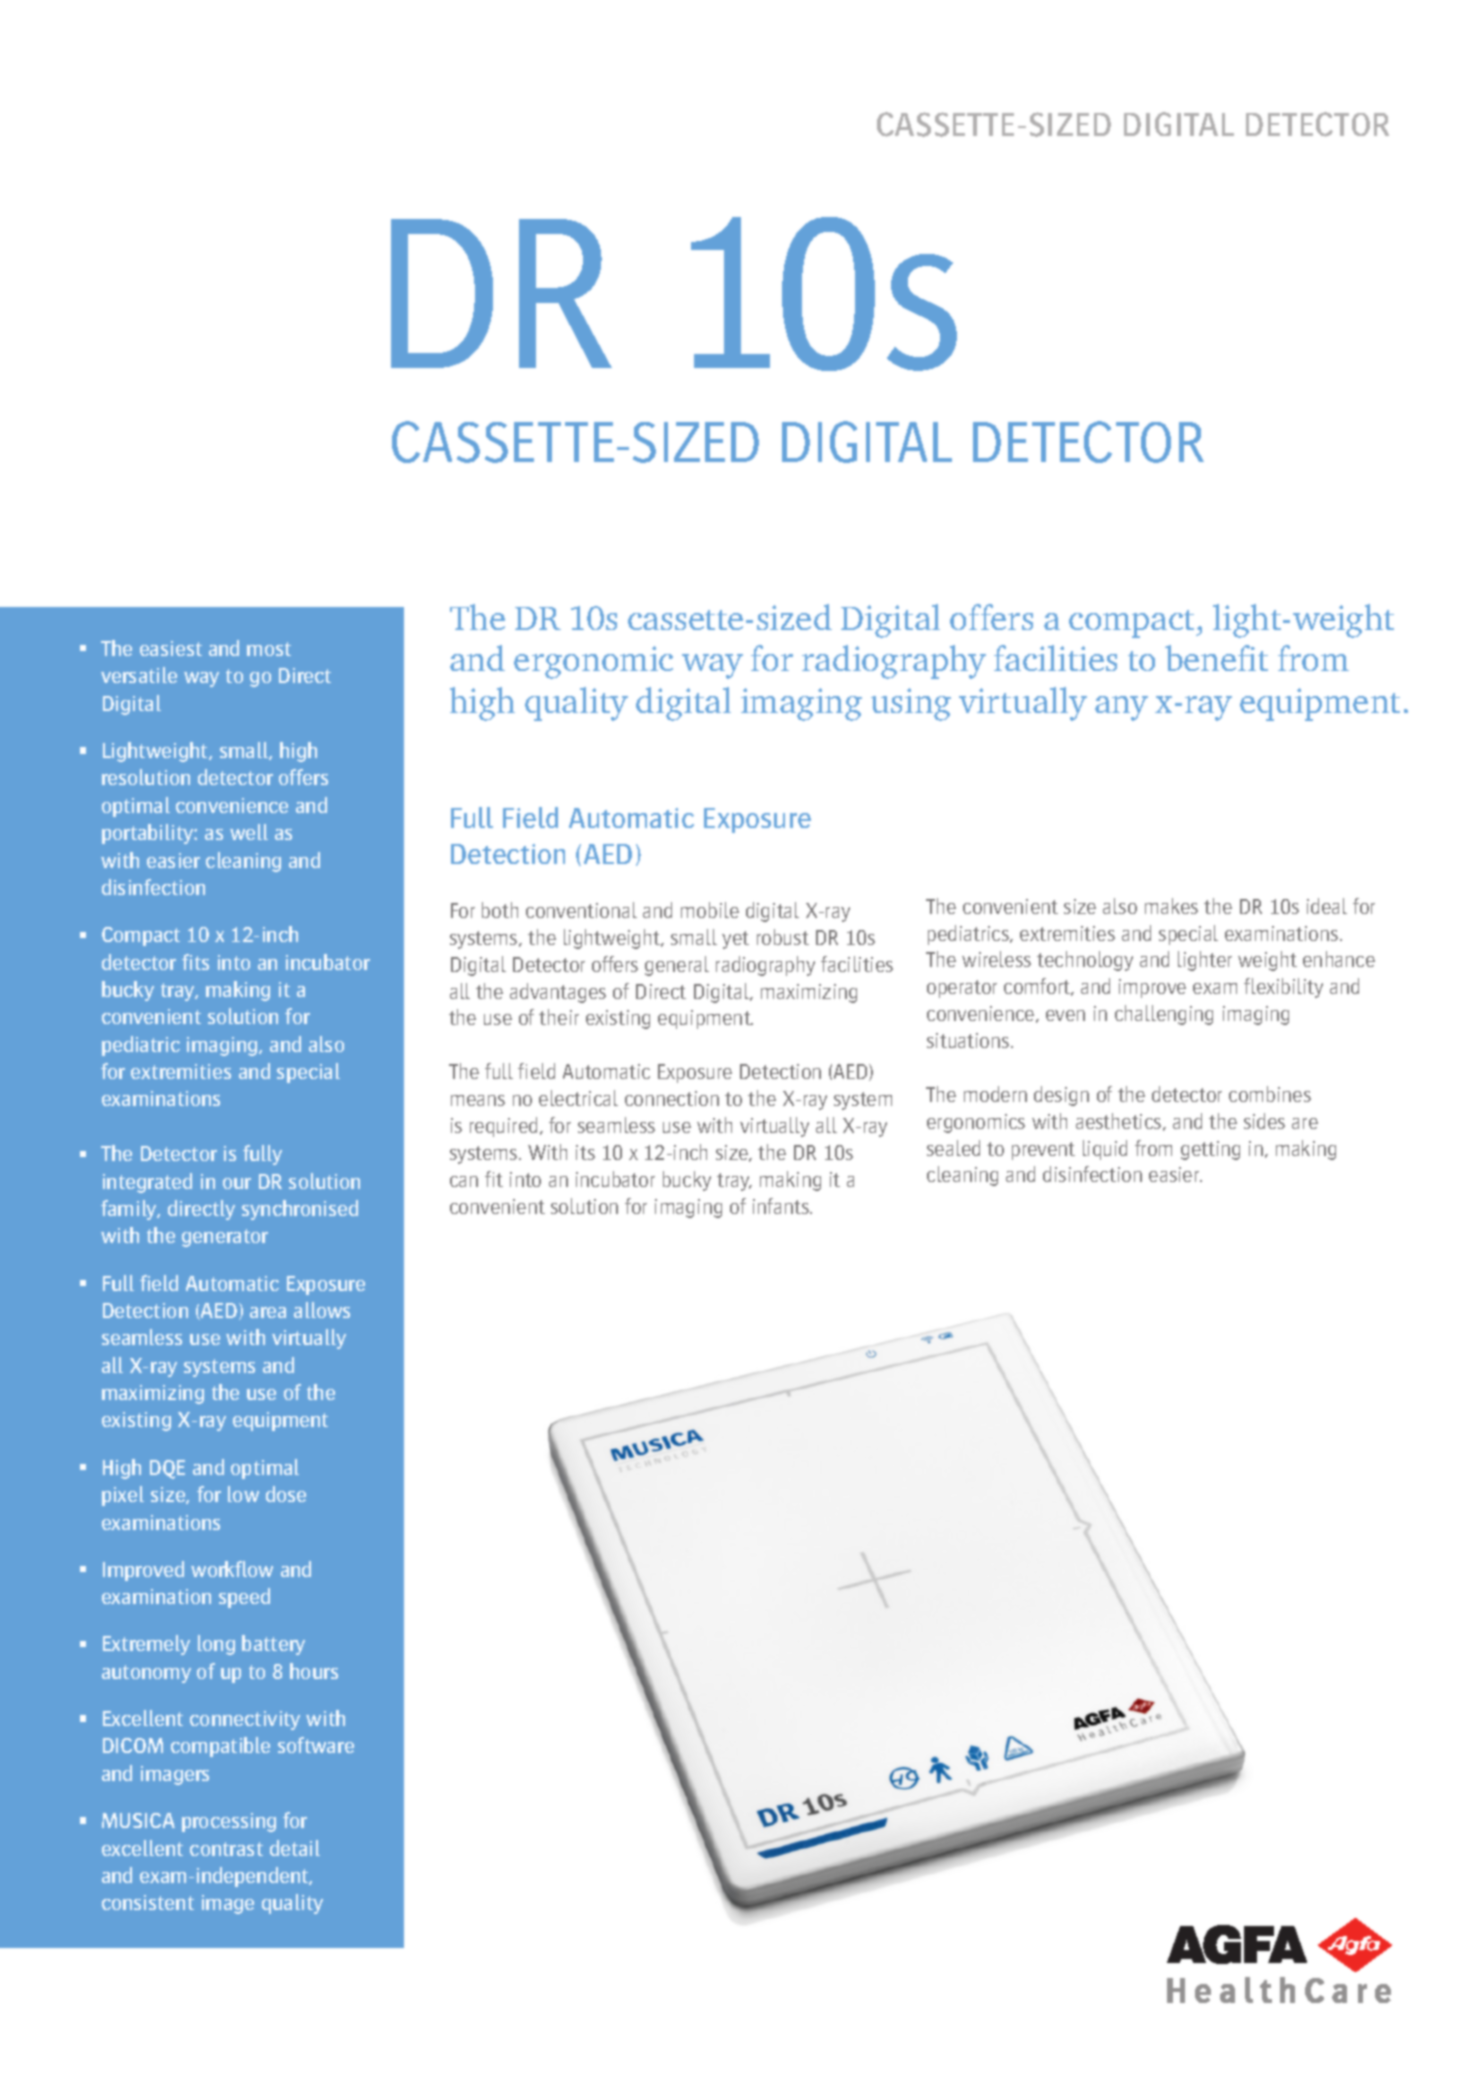 The height and width of the screenshot is (2095, 1481). What do you see at coordinates (782, 1206) in the screenshot?
I see `infants` at bounding box center [782, 1206].
